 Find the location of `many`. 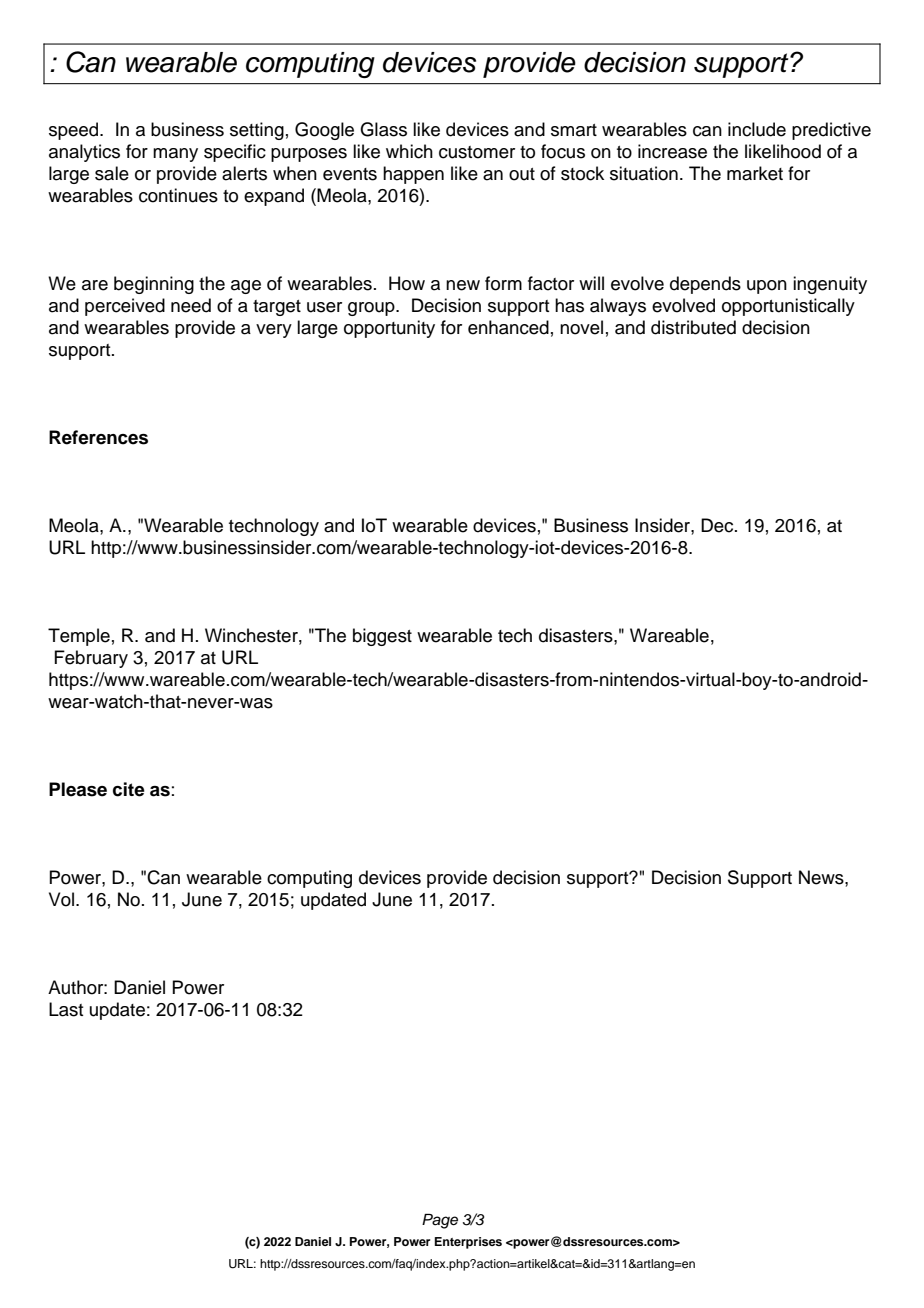

many is located at coordinates (175, 155).
